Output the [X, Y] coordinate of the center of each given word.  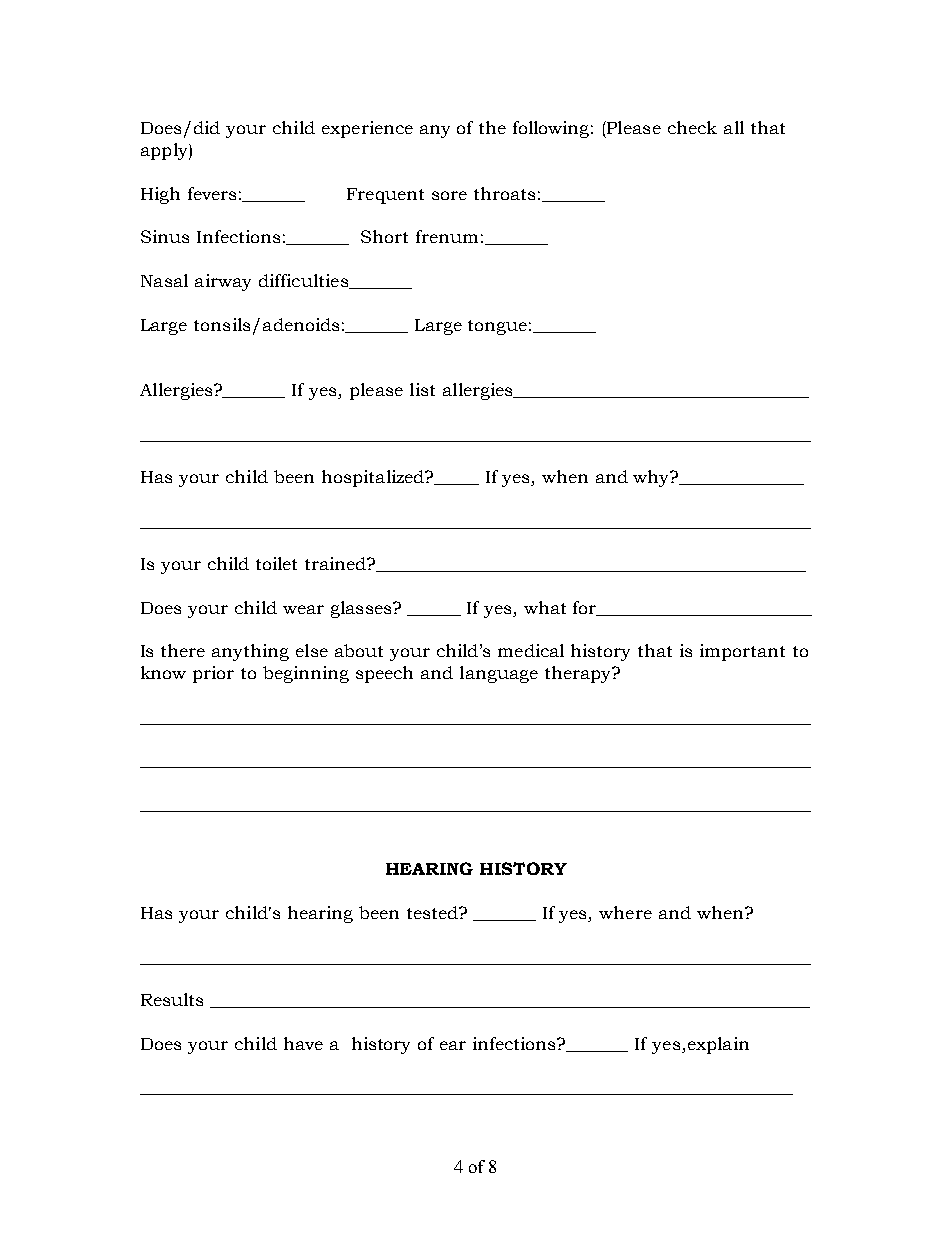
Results [172, 999]
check [692, 127]
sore [449, 195]
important [742, 652]
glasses [362, 609]
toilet [276, 563]
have [303, 1043]
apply [165, 151]
